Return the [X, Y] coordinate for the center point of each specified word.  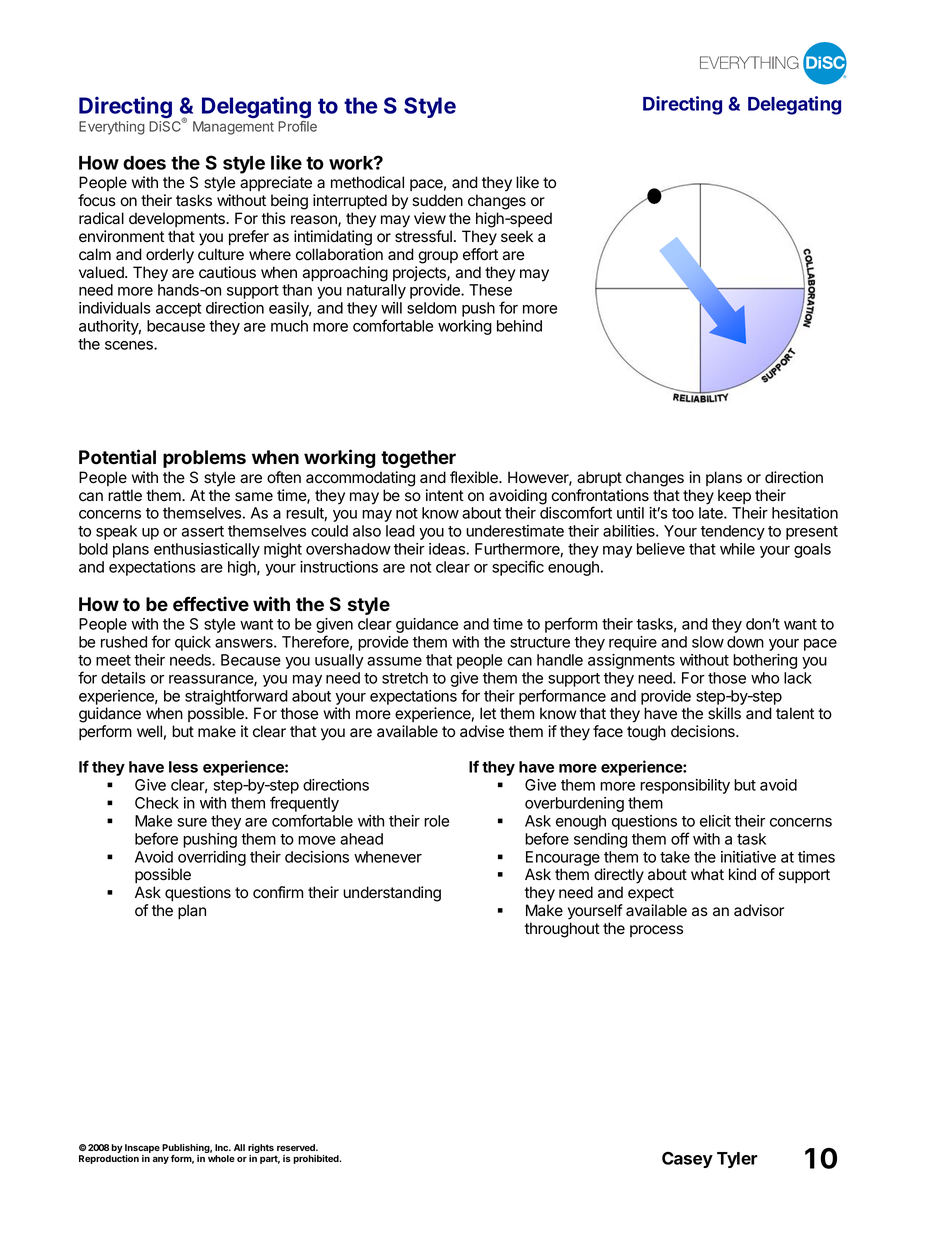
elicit [715, 821]
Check [157, 803]
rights [262, 1150]
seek [517, 236]
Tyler [737, 1160]
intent [445, 495]
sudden [437, 200]
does [144, 163]
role [436, 821]
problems [204, 459]
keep [734, 496]
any [161, 1160]
